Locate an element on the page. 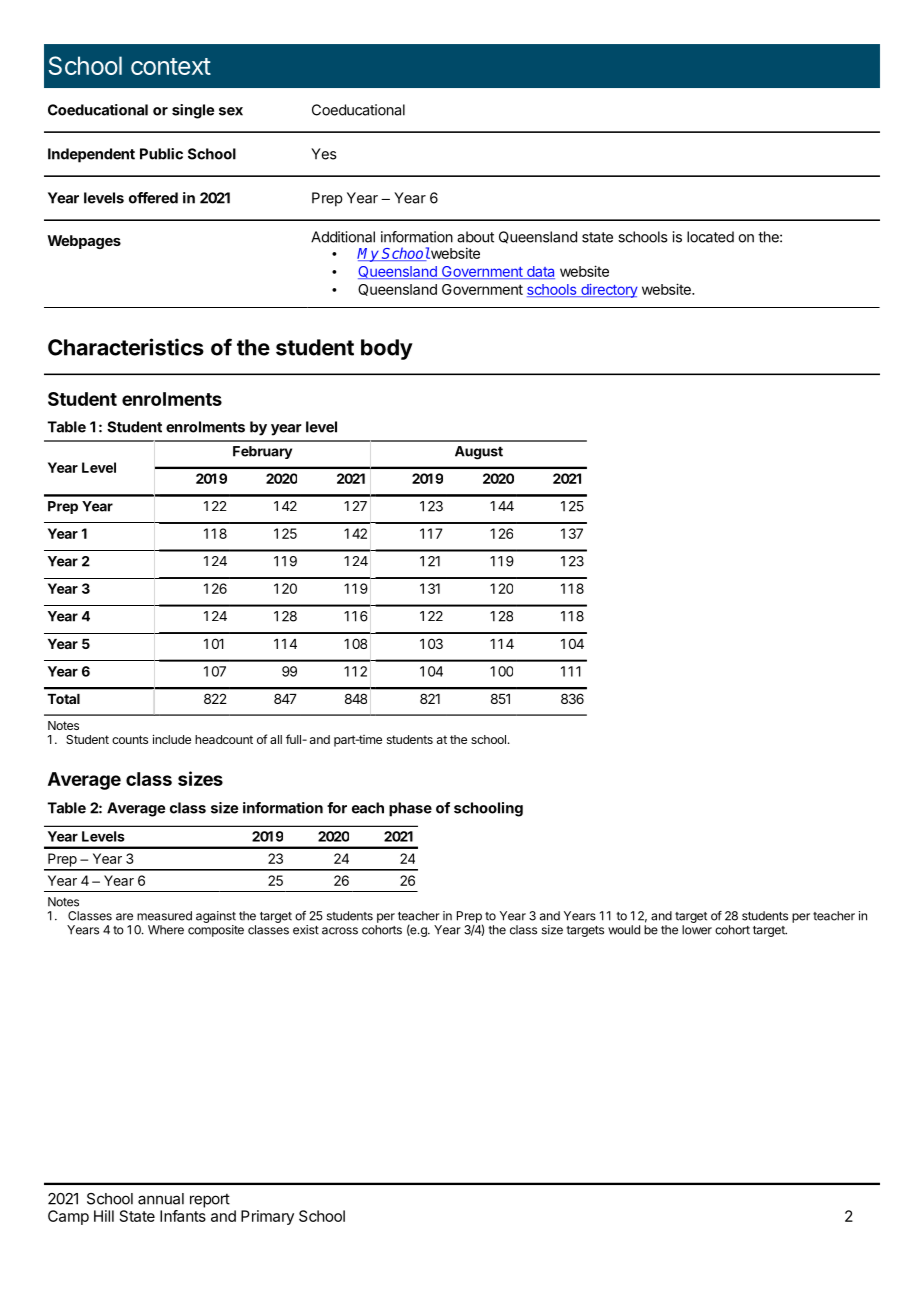  Yes is located at coordinates (324, 154).
